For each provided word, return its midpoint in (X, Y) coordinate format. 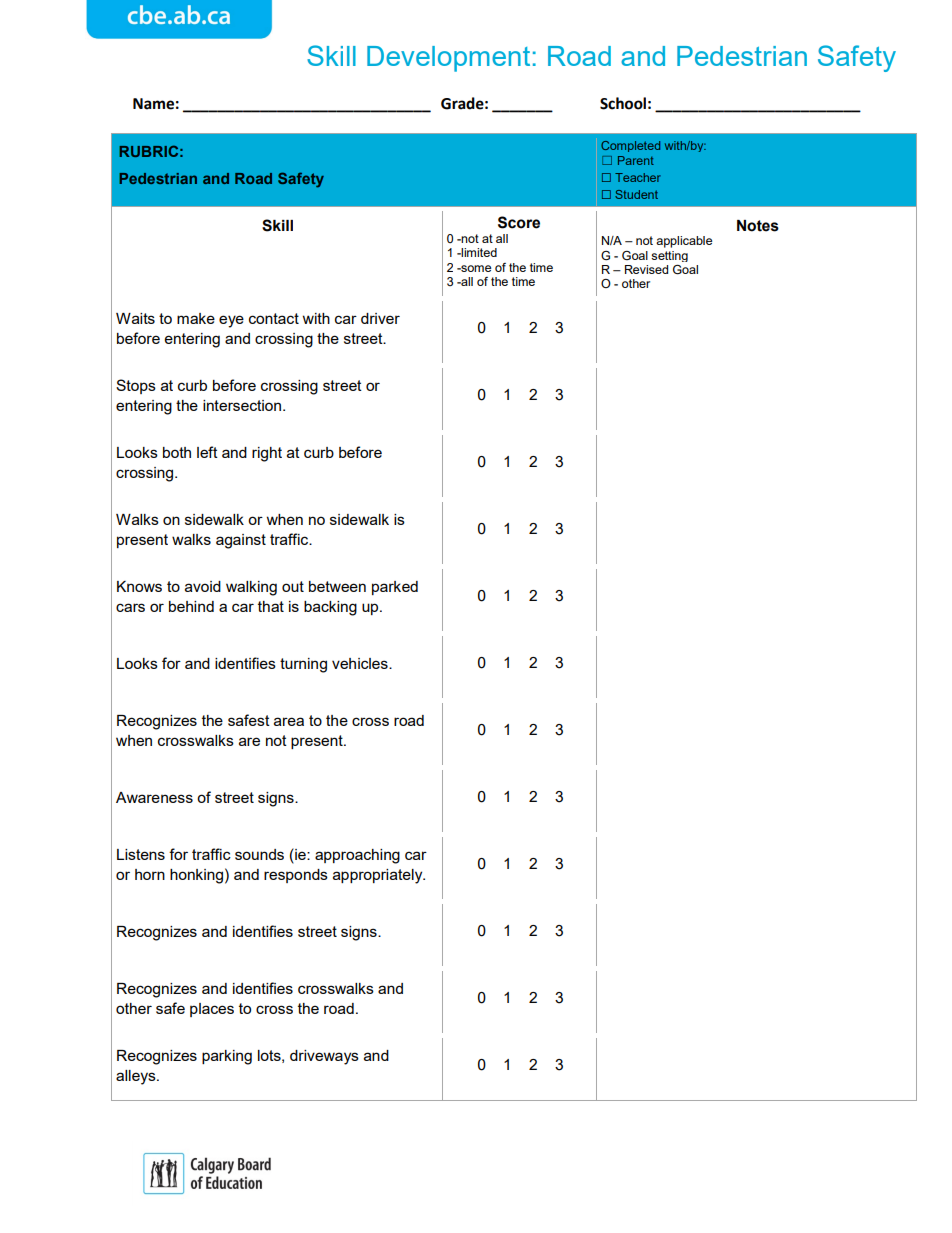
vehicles (361, 663)
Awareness (154, 797)
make (196, 318)
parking (227, 1057)
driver (380, 318)
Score (519, 222)
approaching (357, 856)
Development (448, 59)
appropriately (379, 876)
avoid (203, 586)
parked (395, 588)
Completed (630, 146)
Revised (646, 269)
